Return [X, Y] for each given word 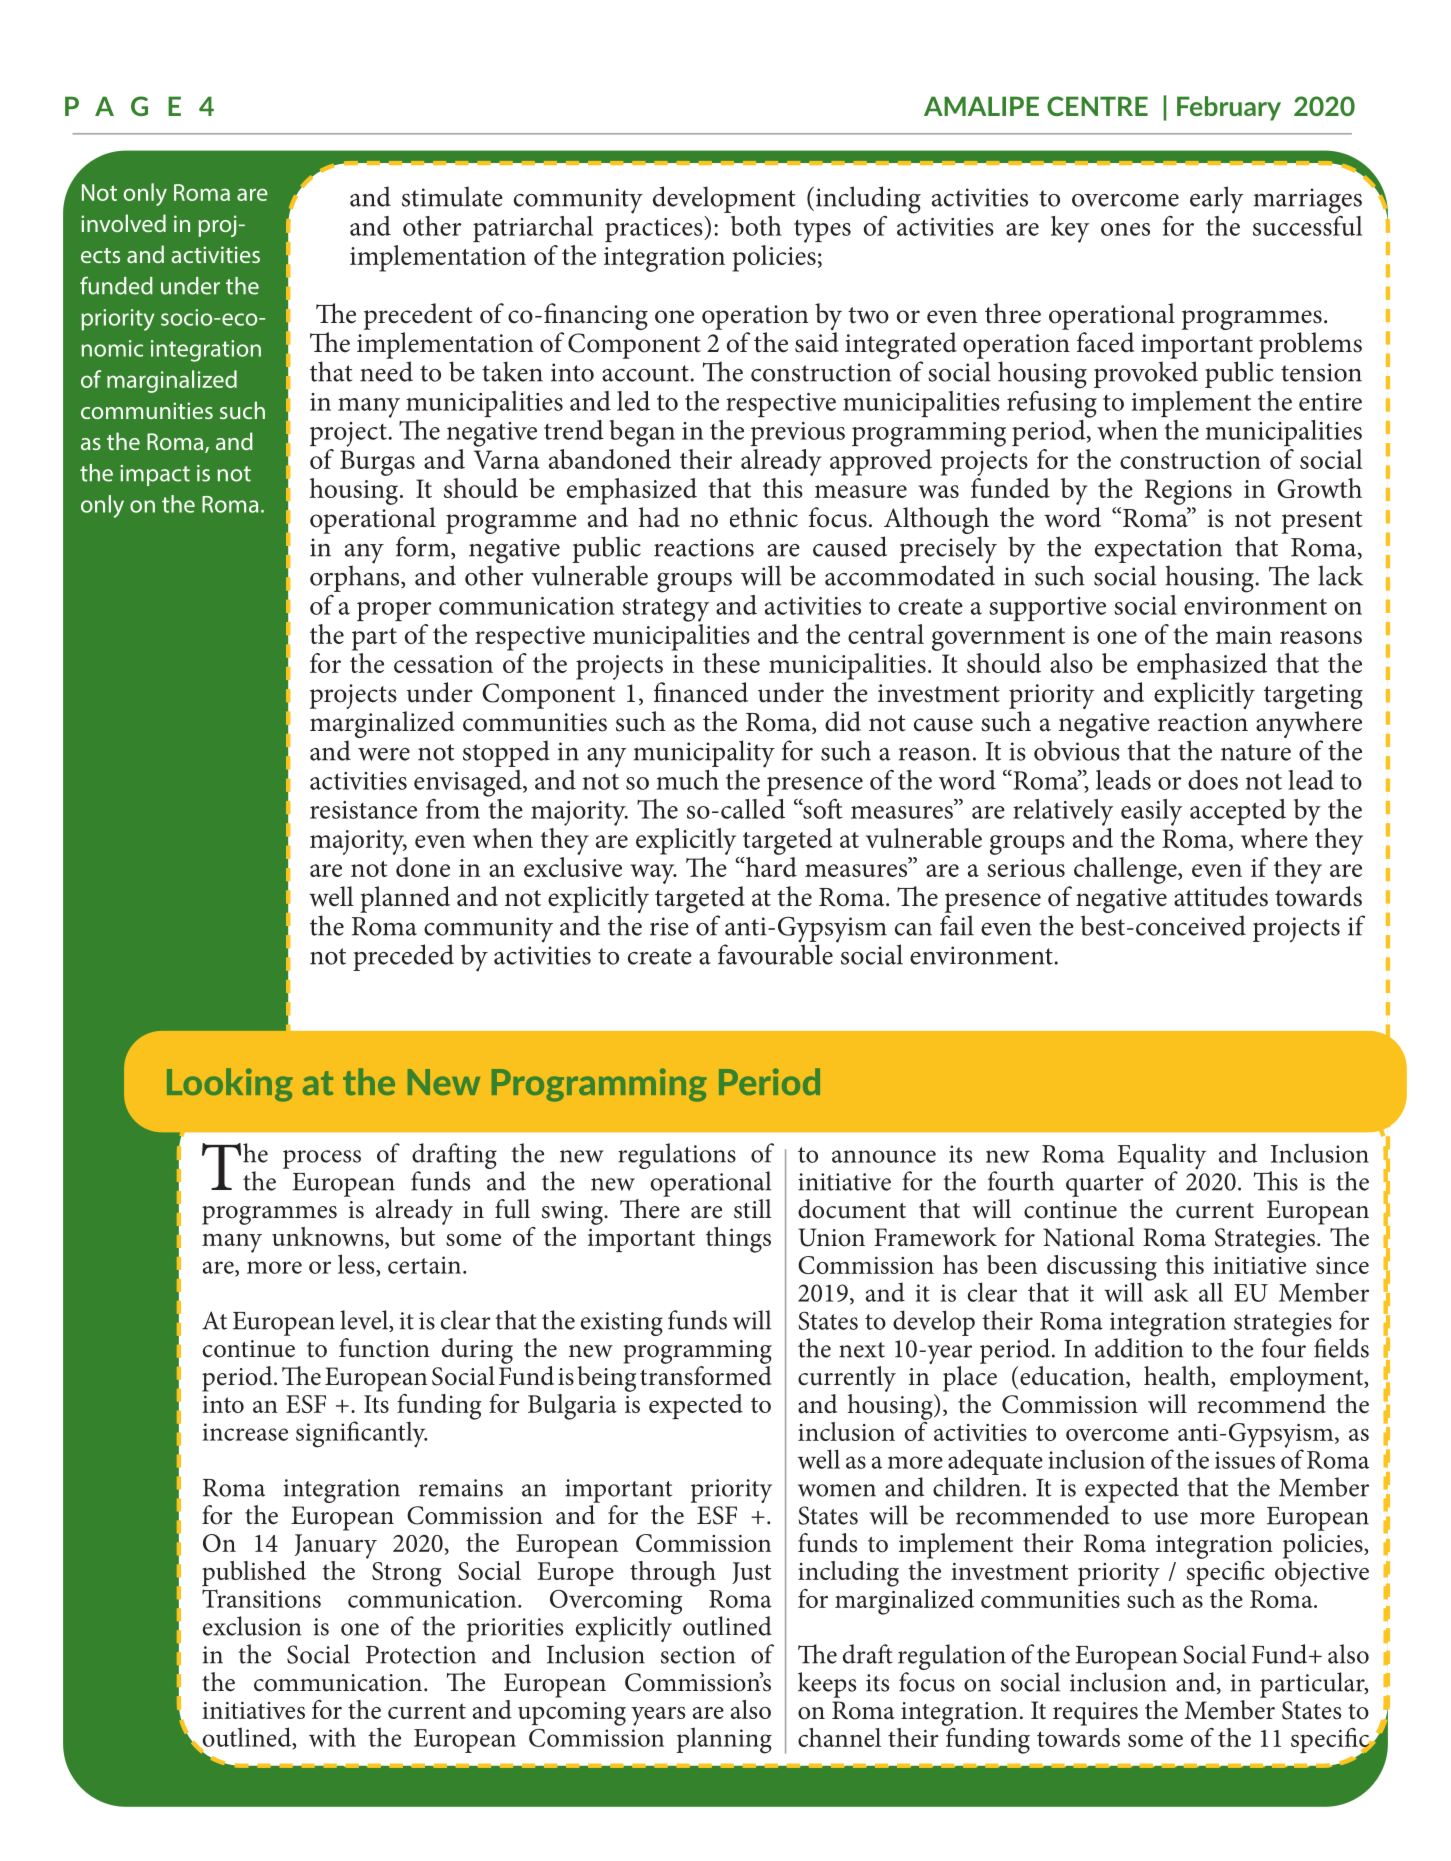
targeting [1313, 698]
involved [123, 223]
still [753, 1209]
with [332, 1737]
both [756, 226]
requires [1095, 1714]
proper [394, 611]
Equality [1161, 1157]
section [698, 1655]
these [731, 663]
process [322, 1159]
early [1216, 200]
